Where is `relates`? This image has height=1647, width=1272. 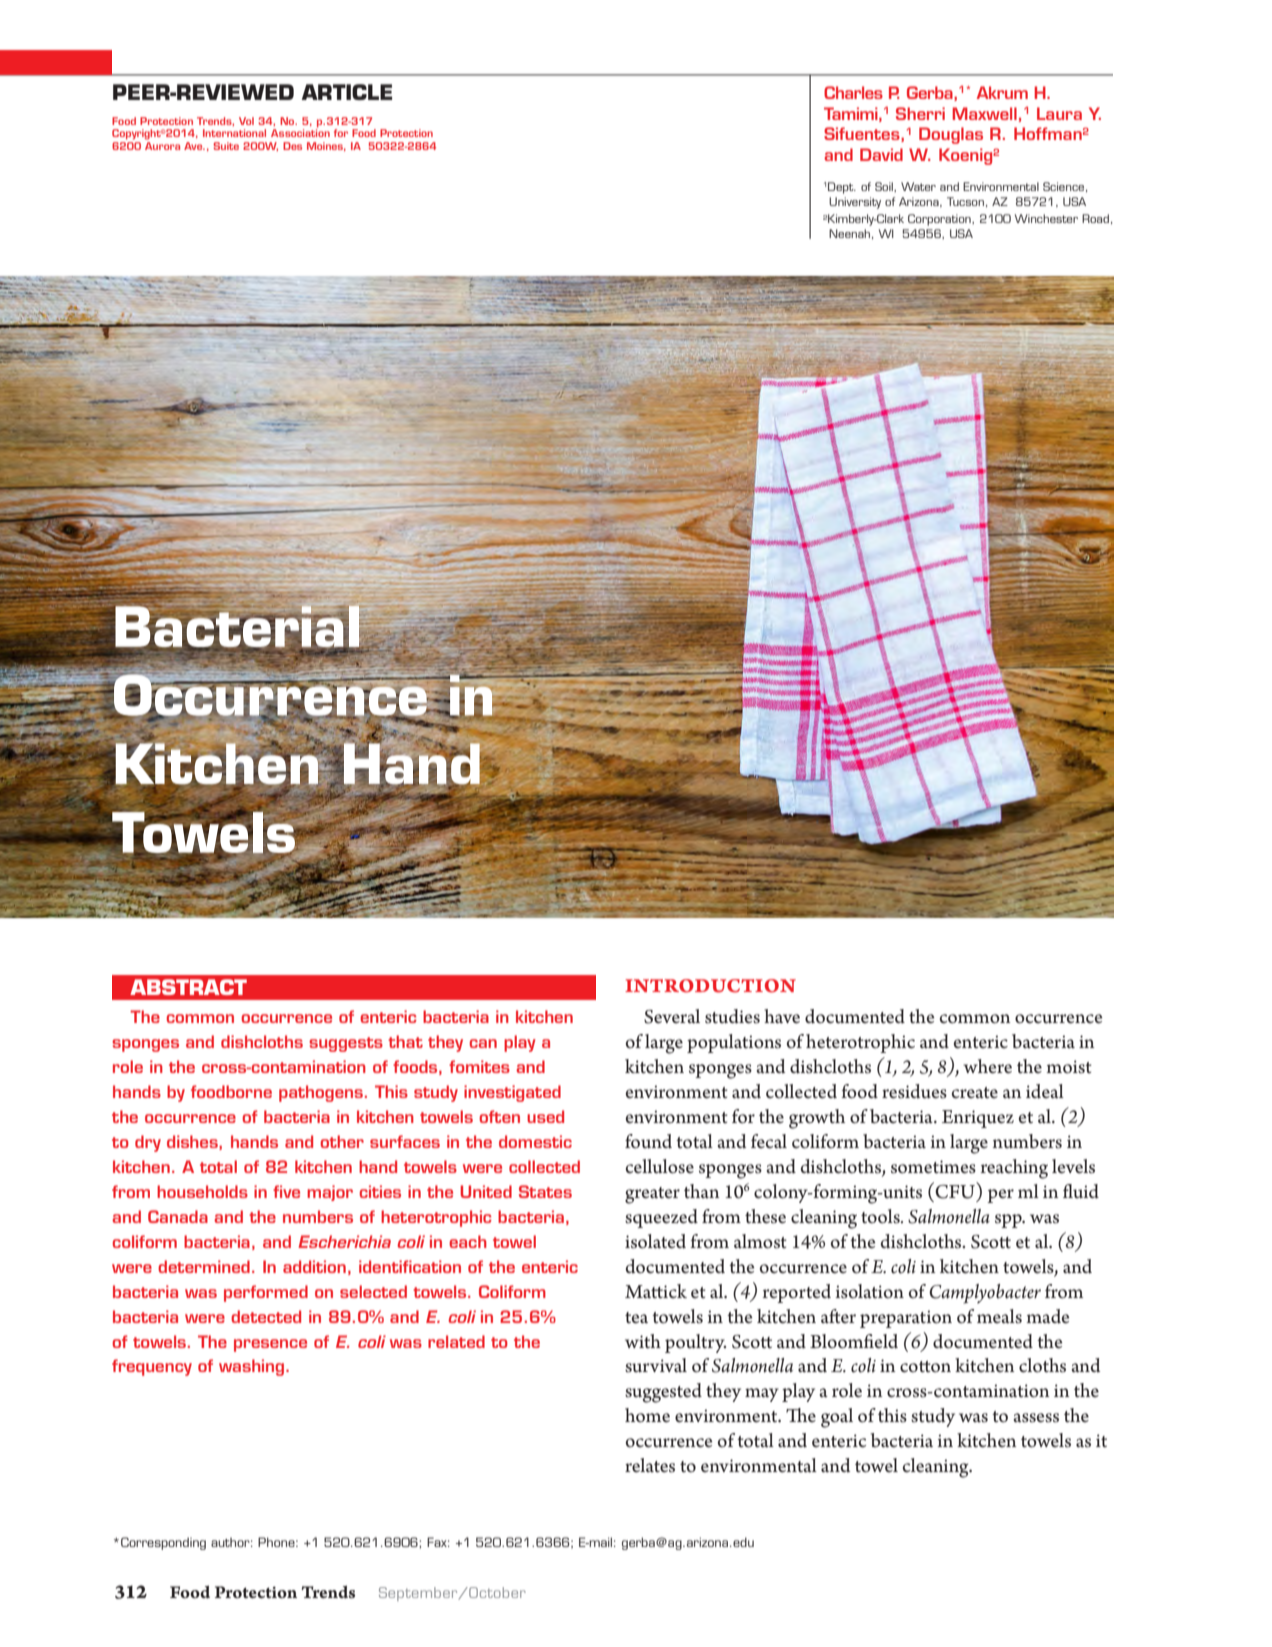
relates is located at coordinates (650, 1465).
